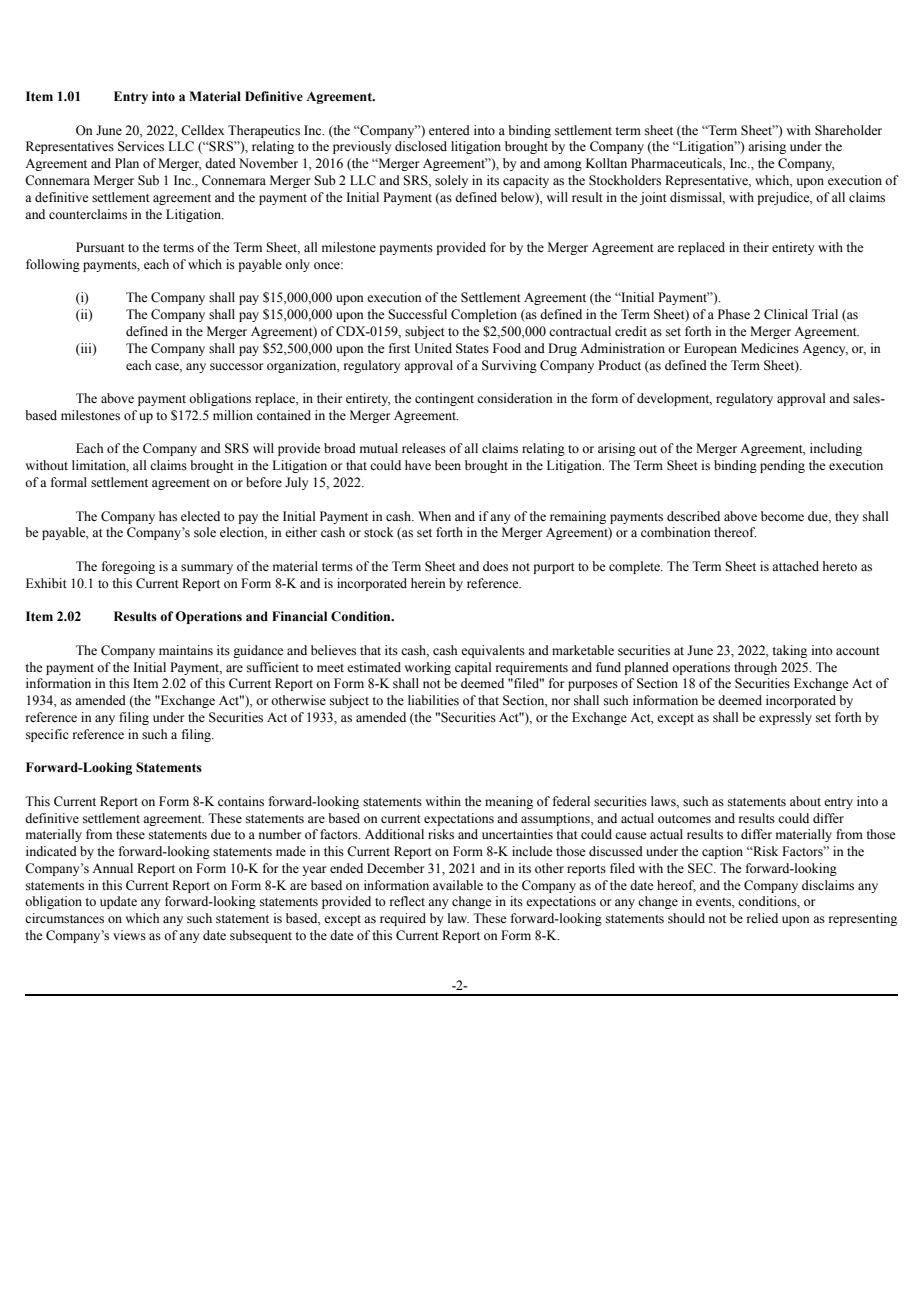 The width and height of the screenshot is (924, 1308). Describe the element at coordinates (782, 516) in the screenshot. I see `become` at that location.
